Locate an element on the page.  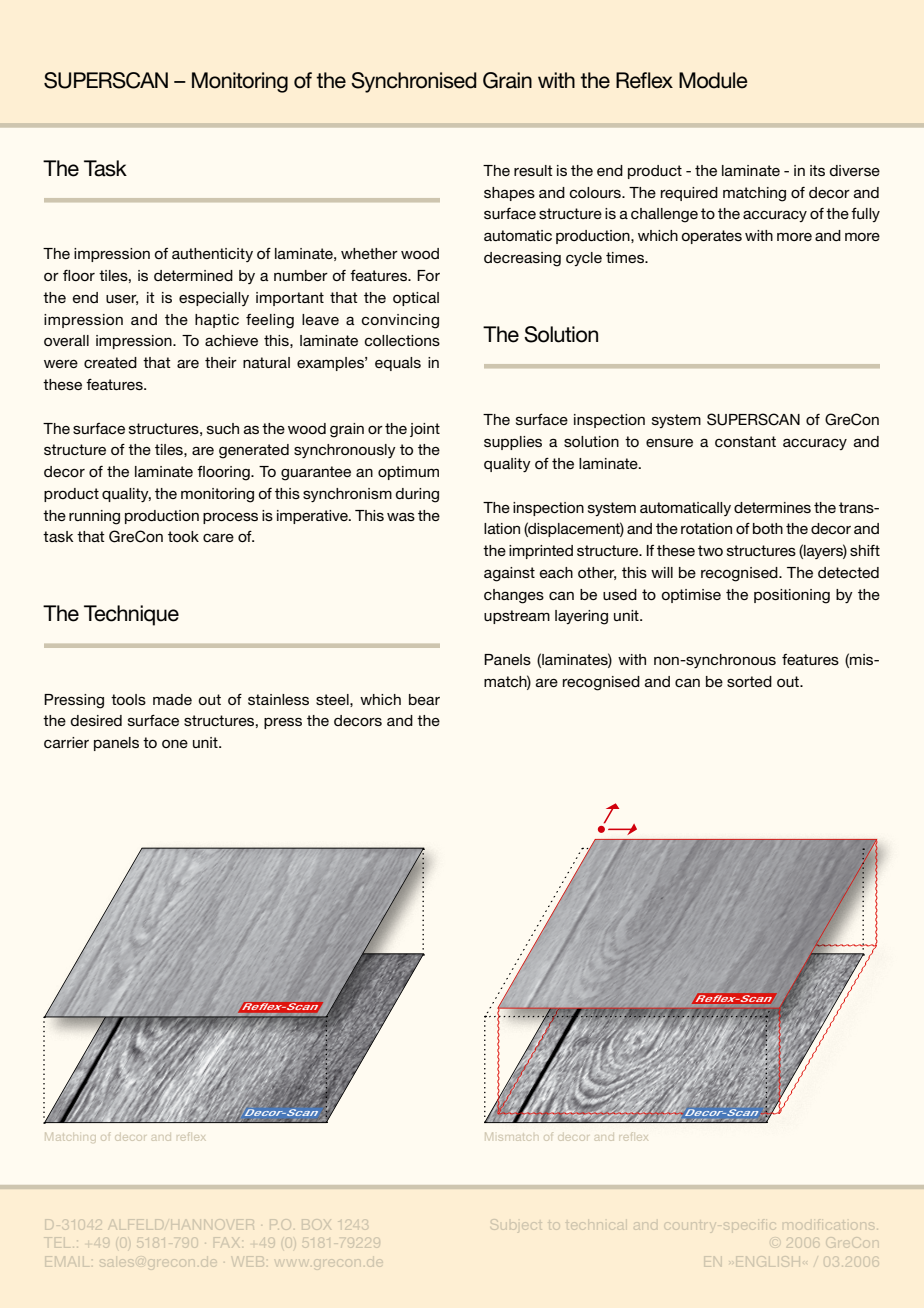
Synchronised is located at coordinates (414, 82).
